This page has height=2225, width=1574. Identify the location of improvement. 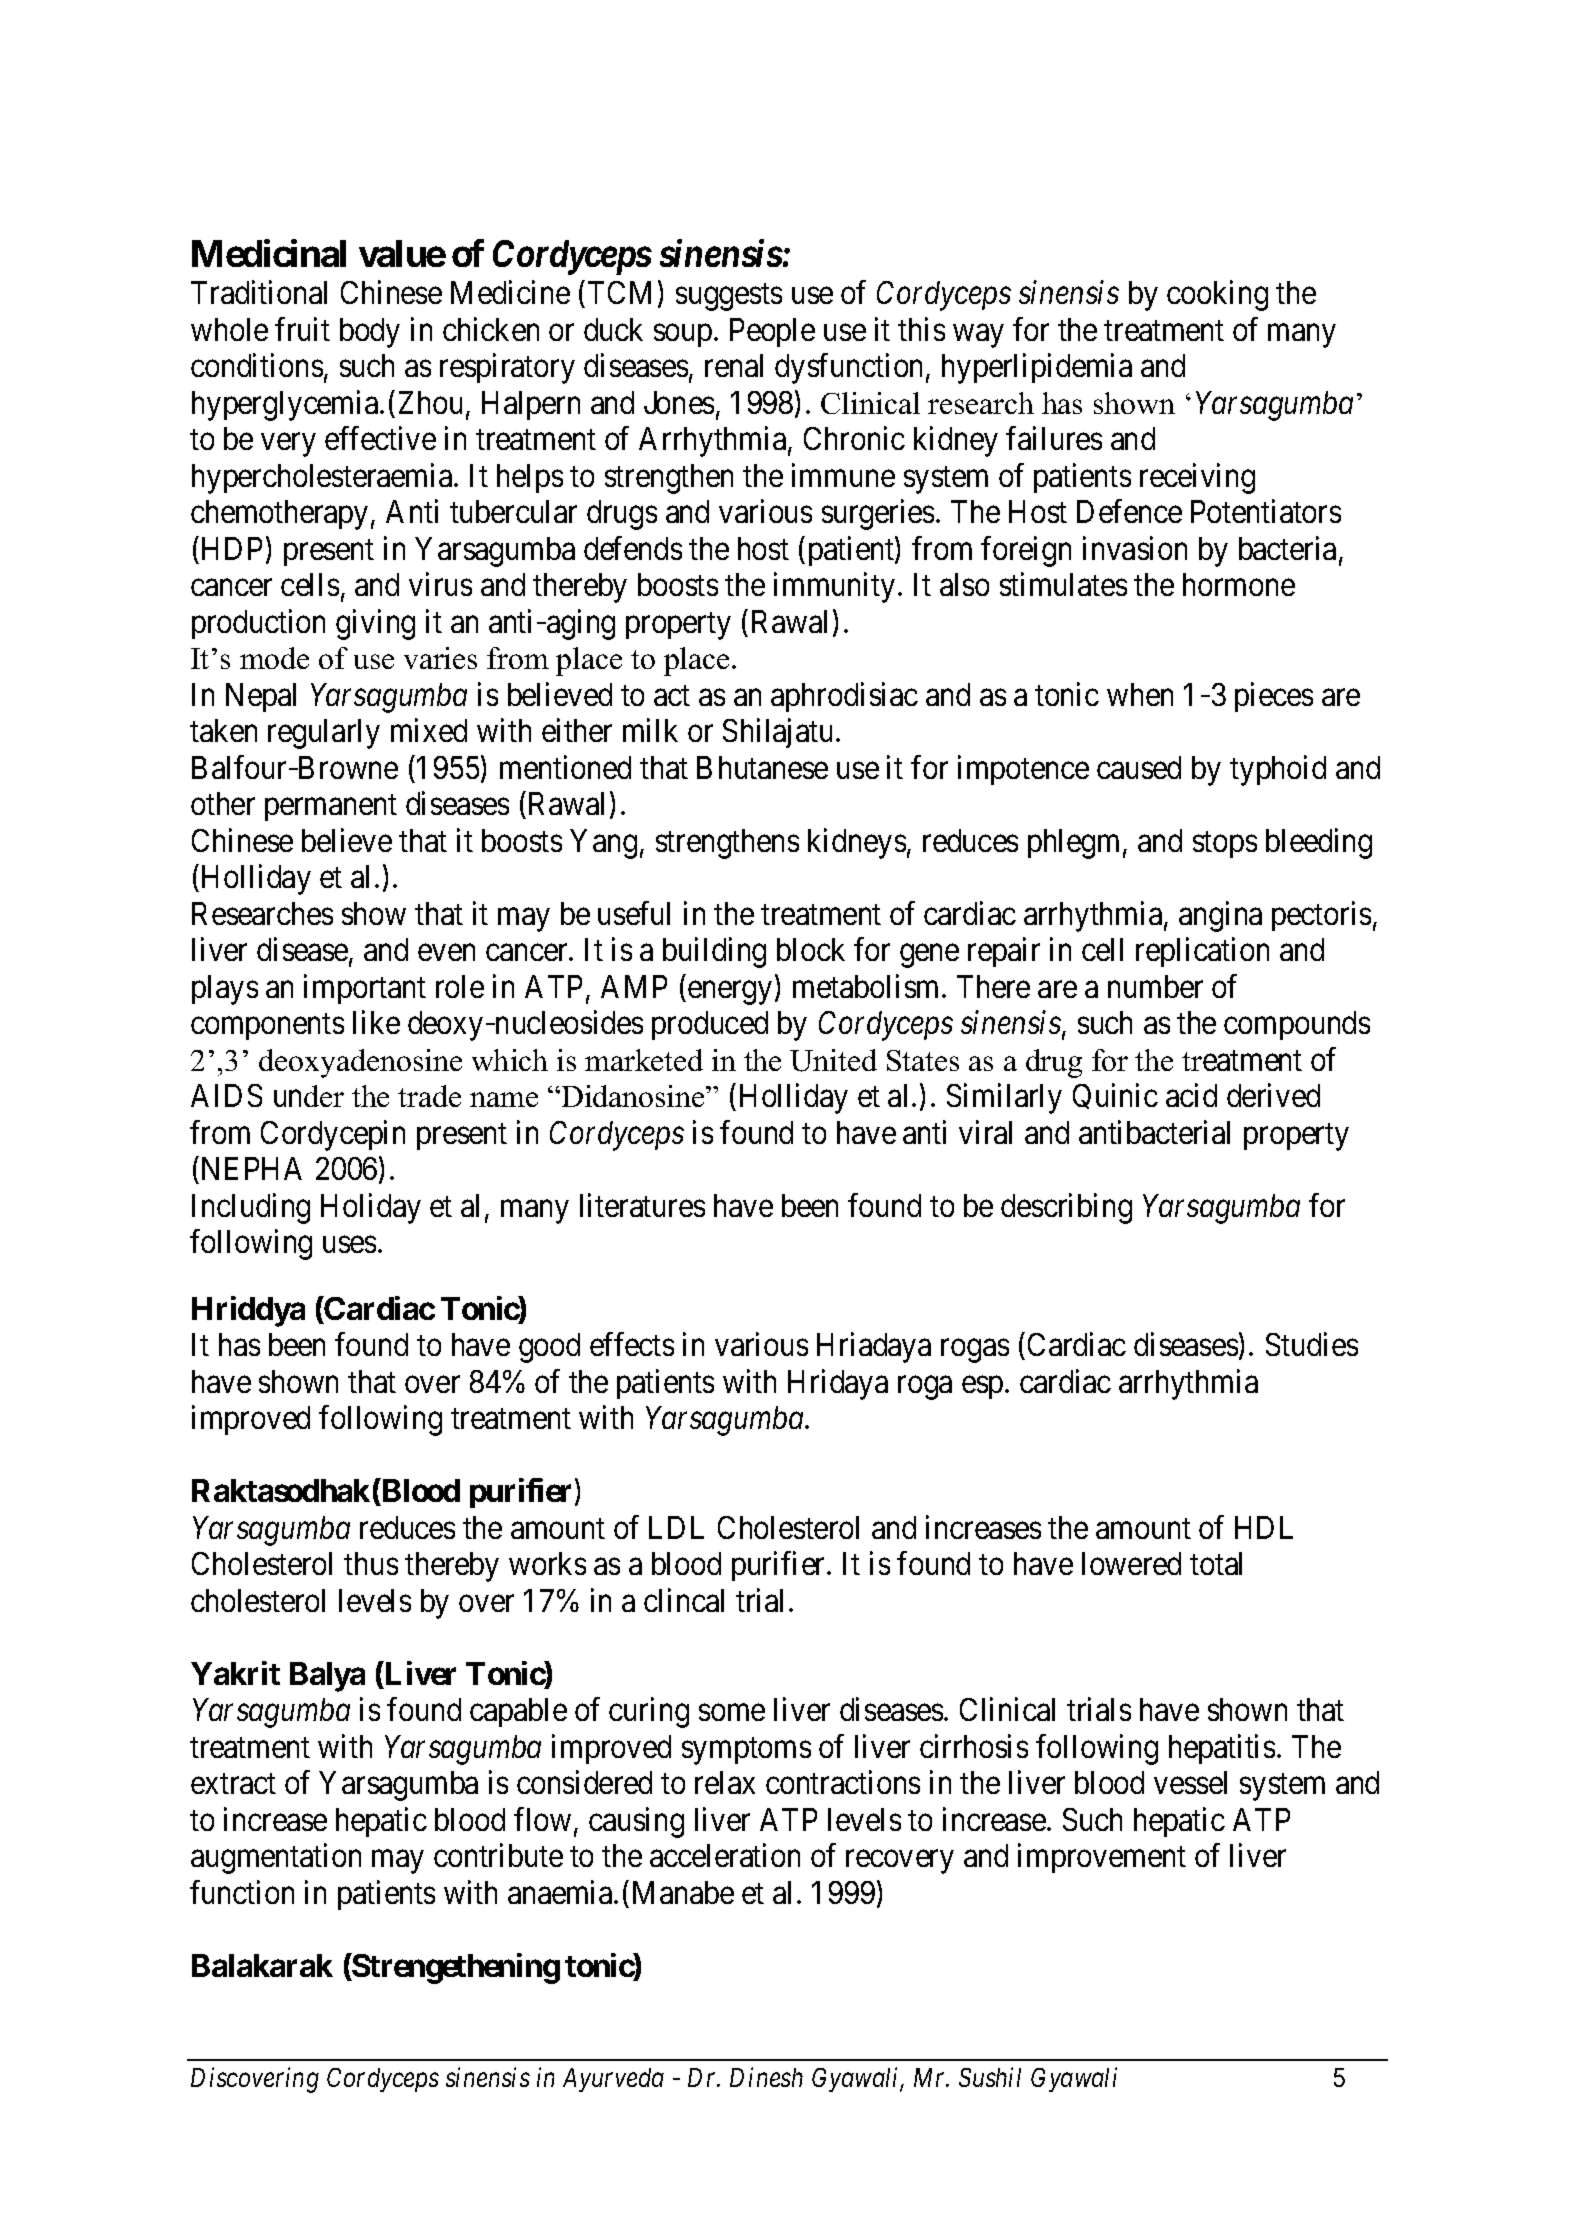
(1102, 1858).
